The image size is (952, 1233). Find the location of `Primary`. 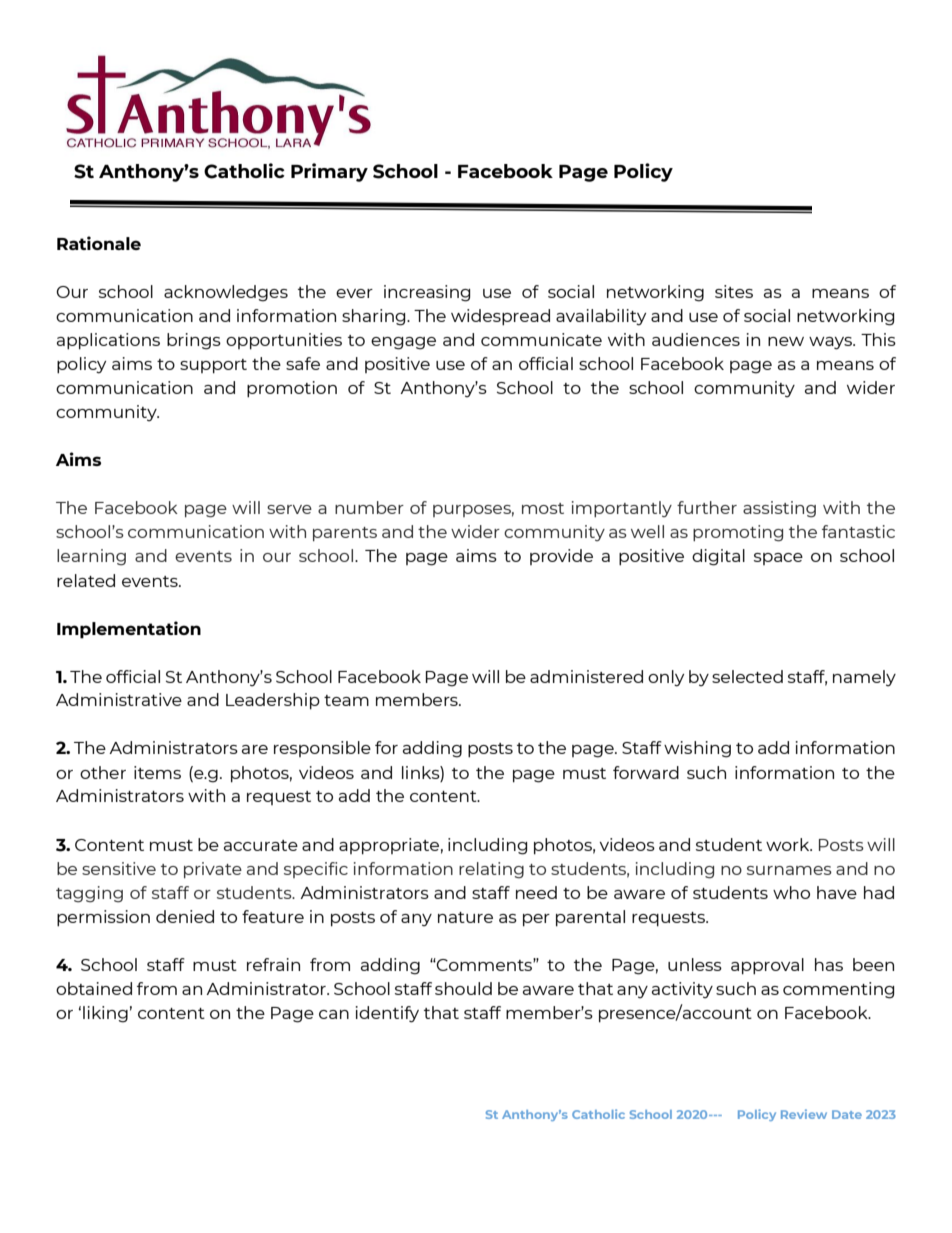

Primary is located at coordinates (329, 172).
